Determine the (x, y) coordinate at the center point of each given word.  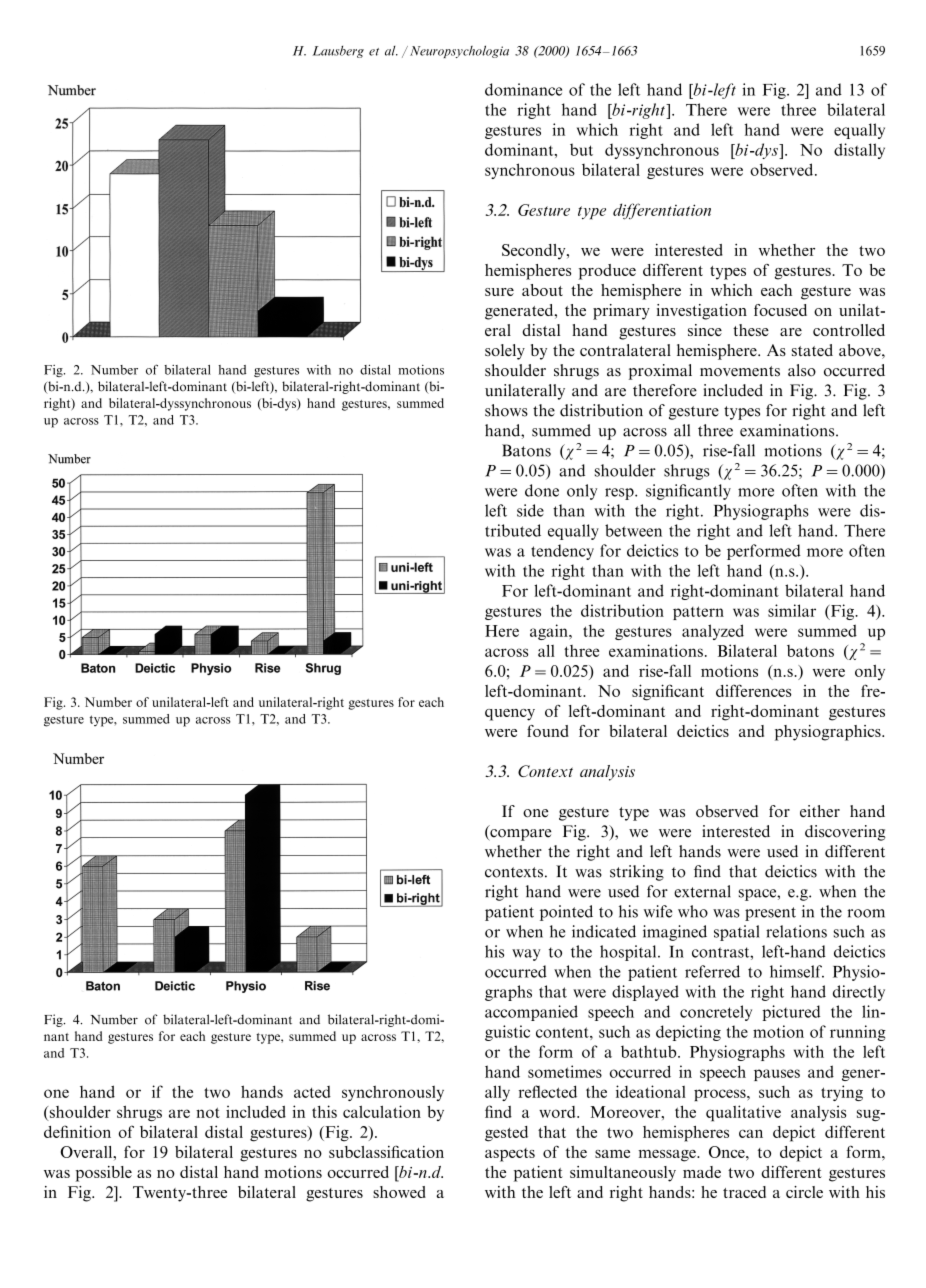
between (633, 530)
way (526, 955)
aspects (510, 1155)
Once (728, 1152)
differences (753, 690)
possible (104, 1174)
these (751, 330)
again (550, 632)
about (542, 290)
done (542, 490)
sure (499, 292)
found (548, 731)
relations (796, 931)
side (530, 510)
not (208, 1112)
